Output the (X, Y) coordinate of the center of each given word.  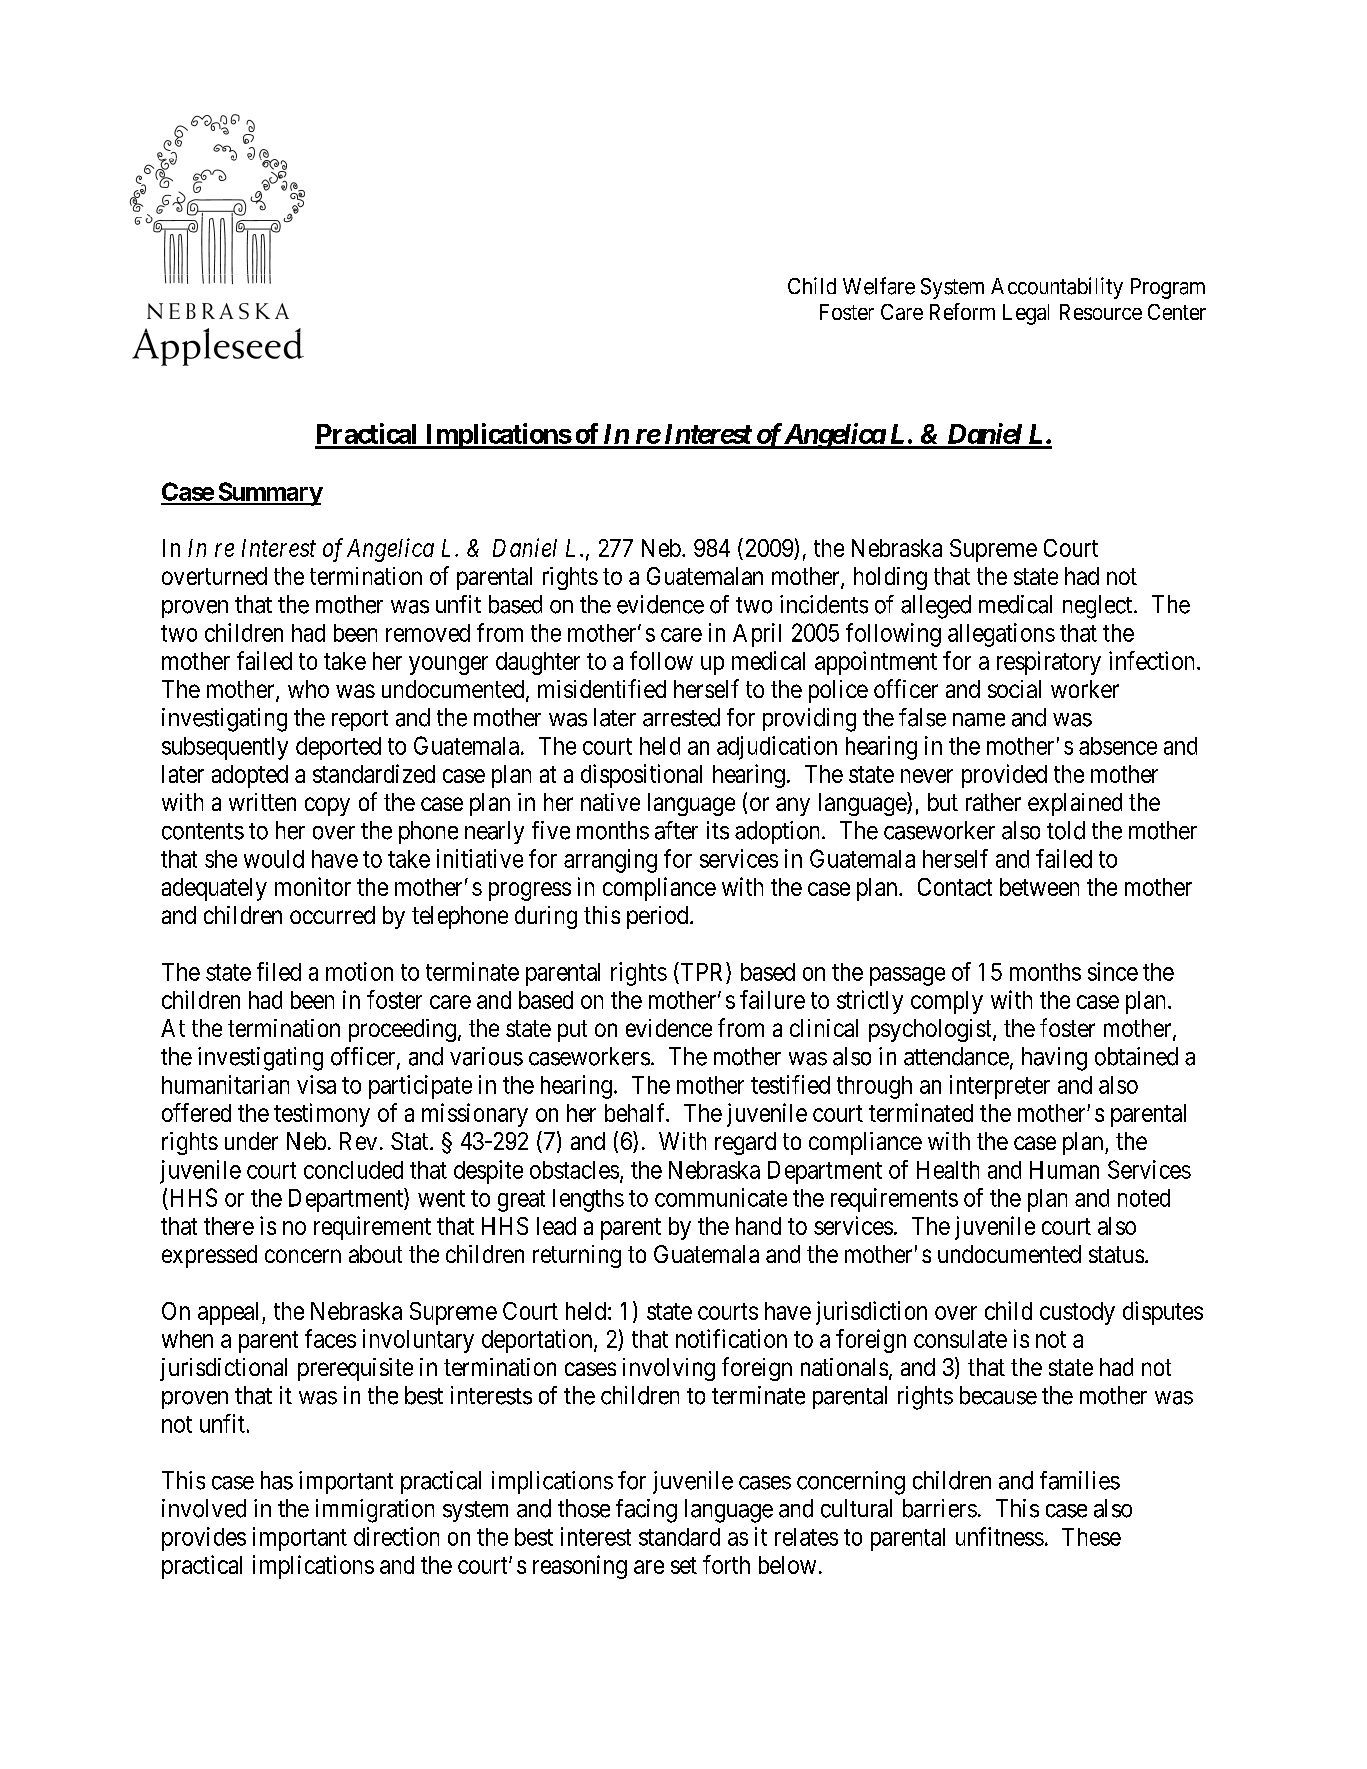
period (659, 917)
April (757, 635)
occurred (332, 915)
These (1091, 1537)
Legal (1026, 314)
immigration (375, 1511)
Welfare (879, 286)
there (229, 1226)
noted (1144, 1198)
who (308, 689)
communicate (721, 1197)
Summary (269, 494)
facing (646, 1511)
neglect (1099, 607)
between (1039, 887)
